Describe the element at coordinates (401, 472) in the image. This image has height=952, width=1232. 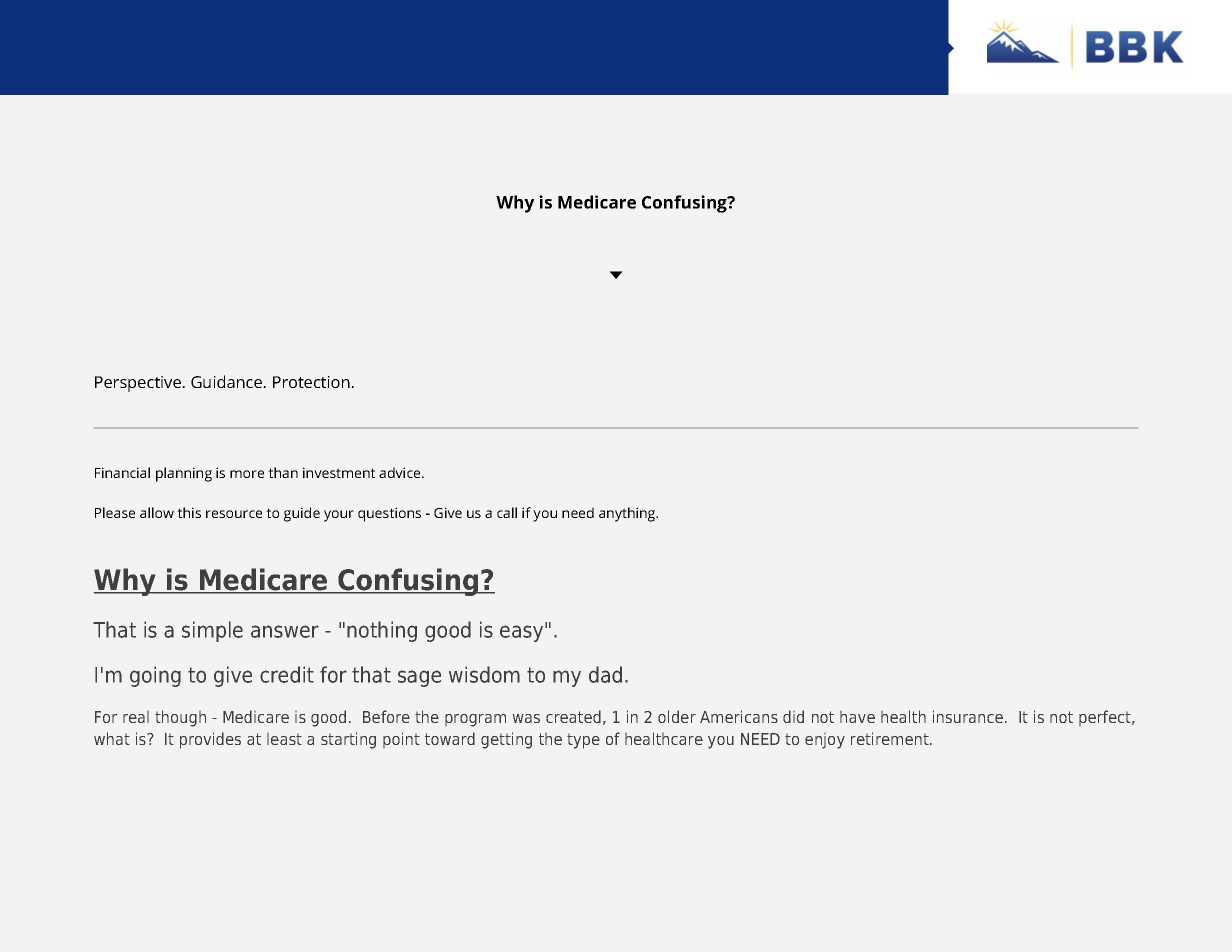
I see `advice` at that location.
